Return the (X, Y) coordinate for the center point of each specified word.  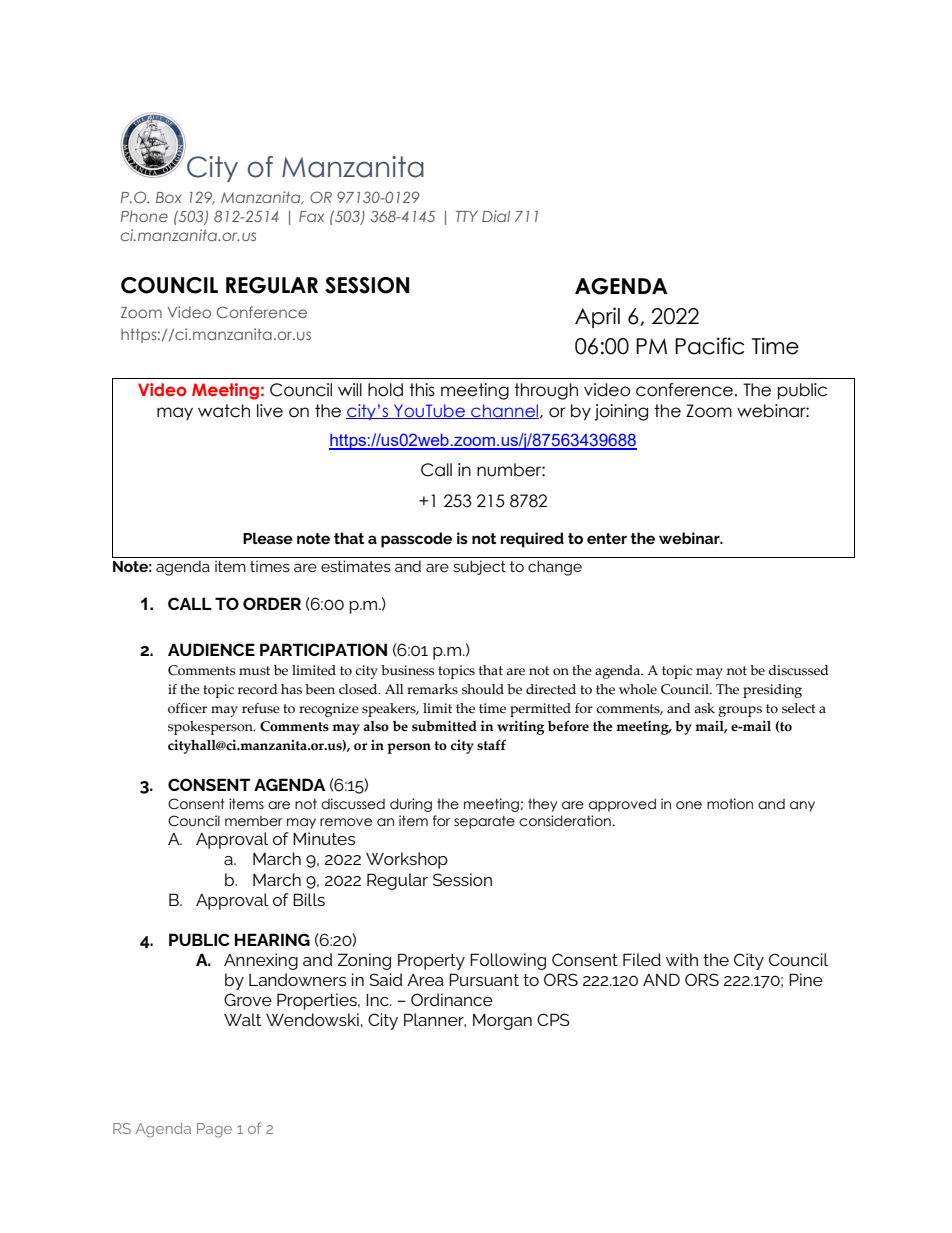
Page (214, 1130)
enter (607, 538)
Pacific (709, 346)
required (532, 540)
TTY (467, 216)
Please (268, 538)
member (254, 821)
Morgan (502, 1021)
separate (484, 822)
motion (730, 804)
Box (169, 197)
